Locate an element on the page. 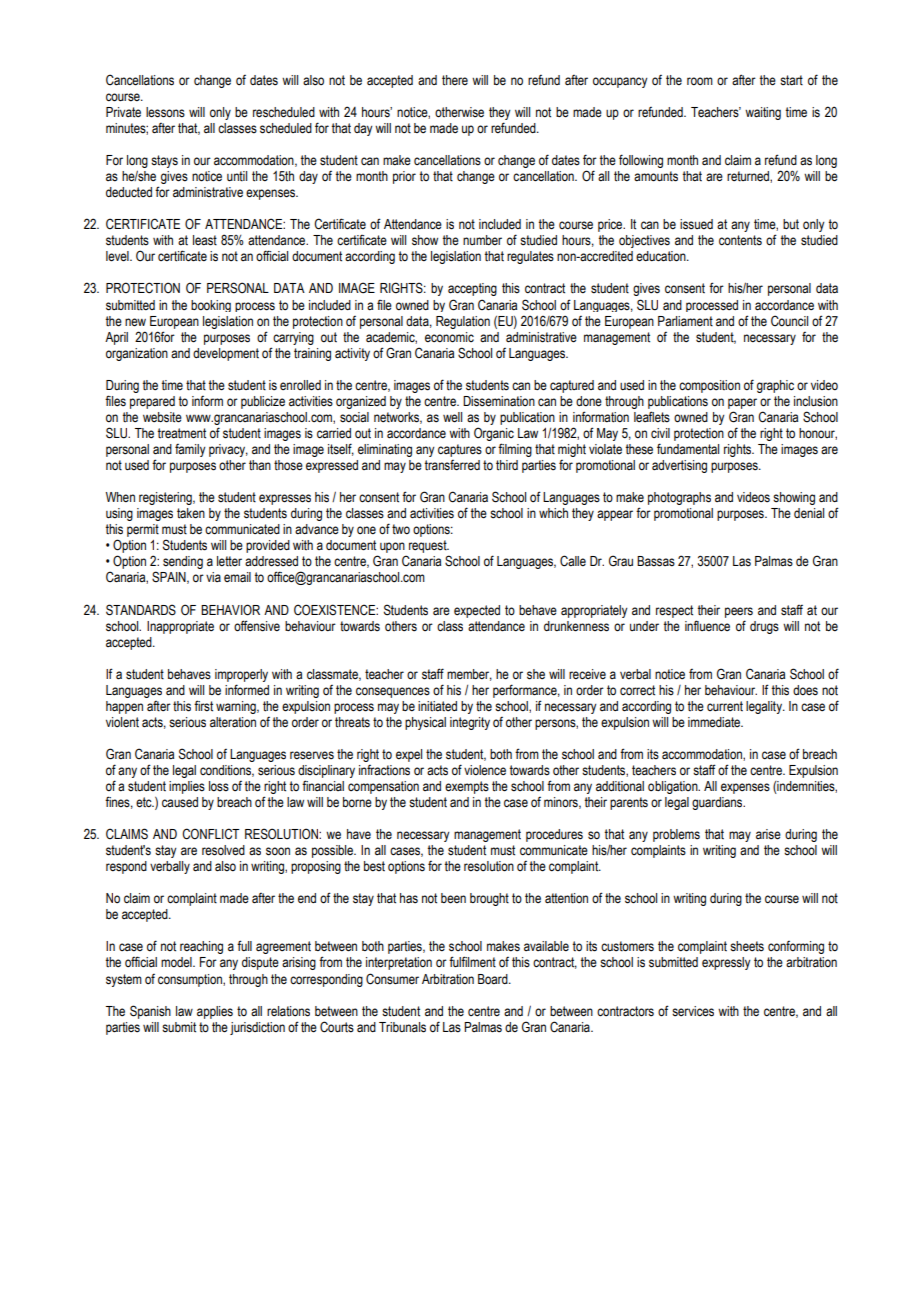 This document has width=924, height=1308. waiting is located at coordinates (763, 113).
